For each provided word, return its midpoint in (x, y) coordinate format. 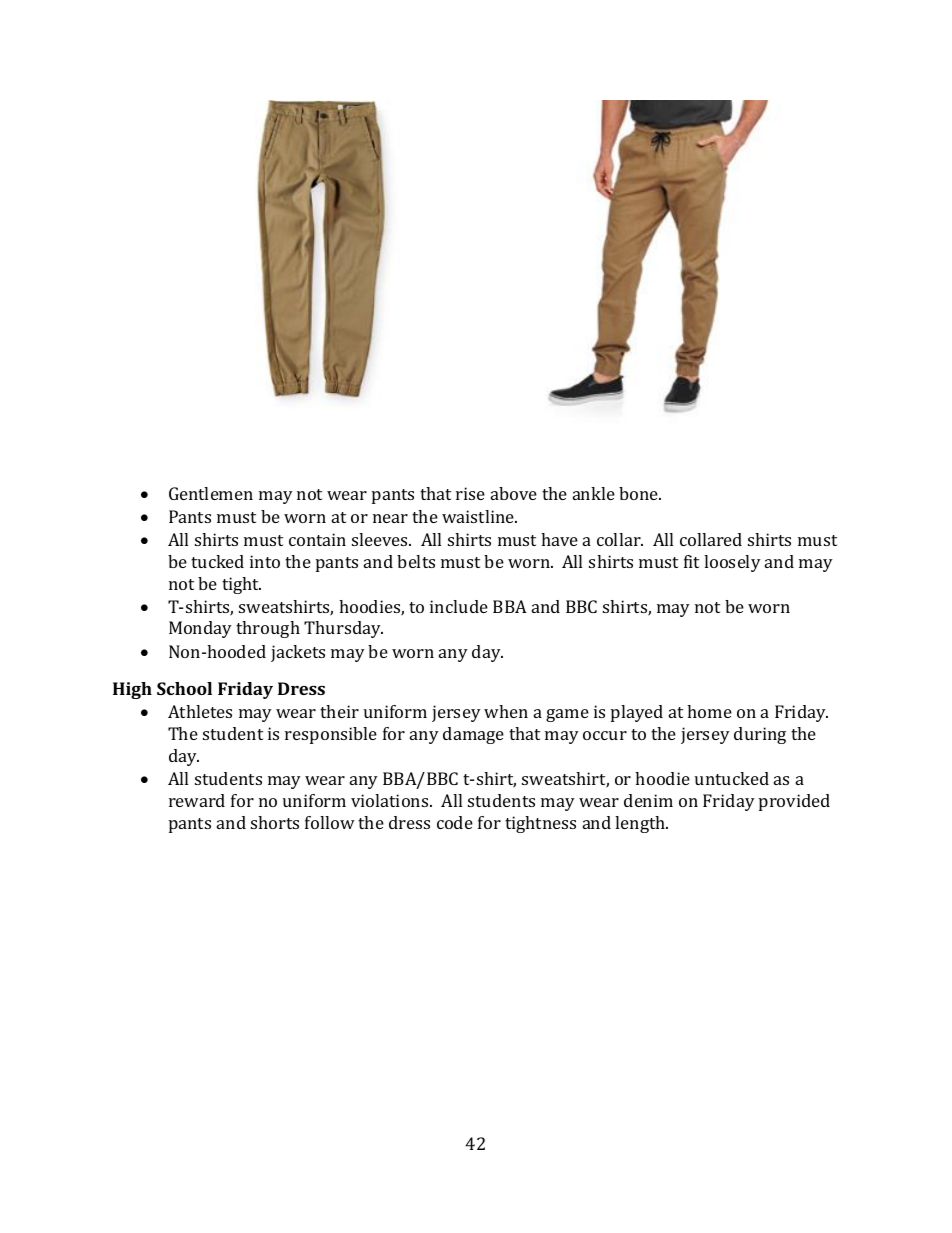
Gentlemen (211, 493)
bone (640, 493)
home (709, 711)
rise (470, 493)
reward (197, 800)
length (641, 824)
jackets (298, 653)
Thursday (343, 629)
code (455, 822)
